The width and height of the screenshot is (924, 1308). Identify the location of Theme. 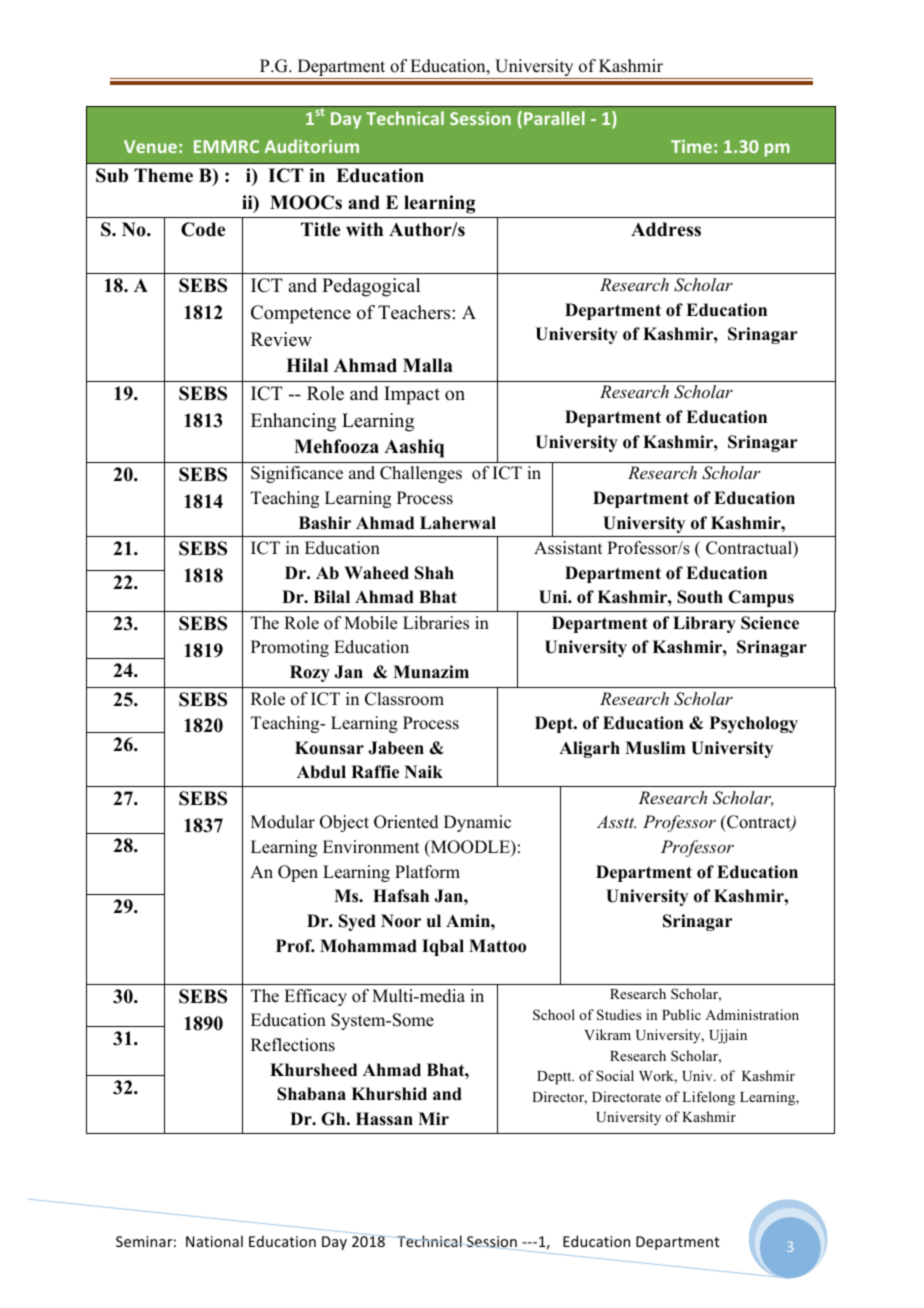
(163, 175).
